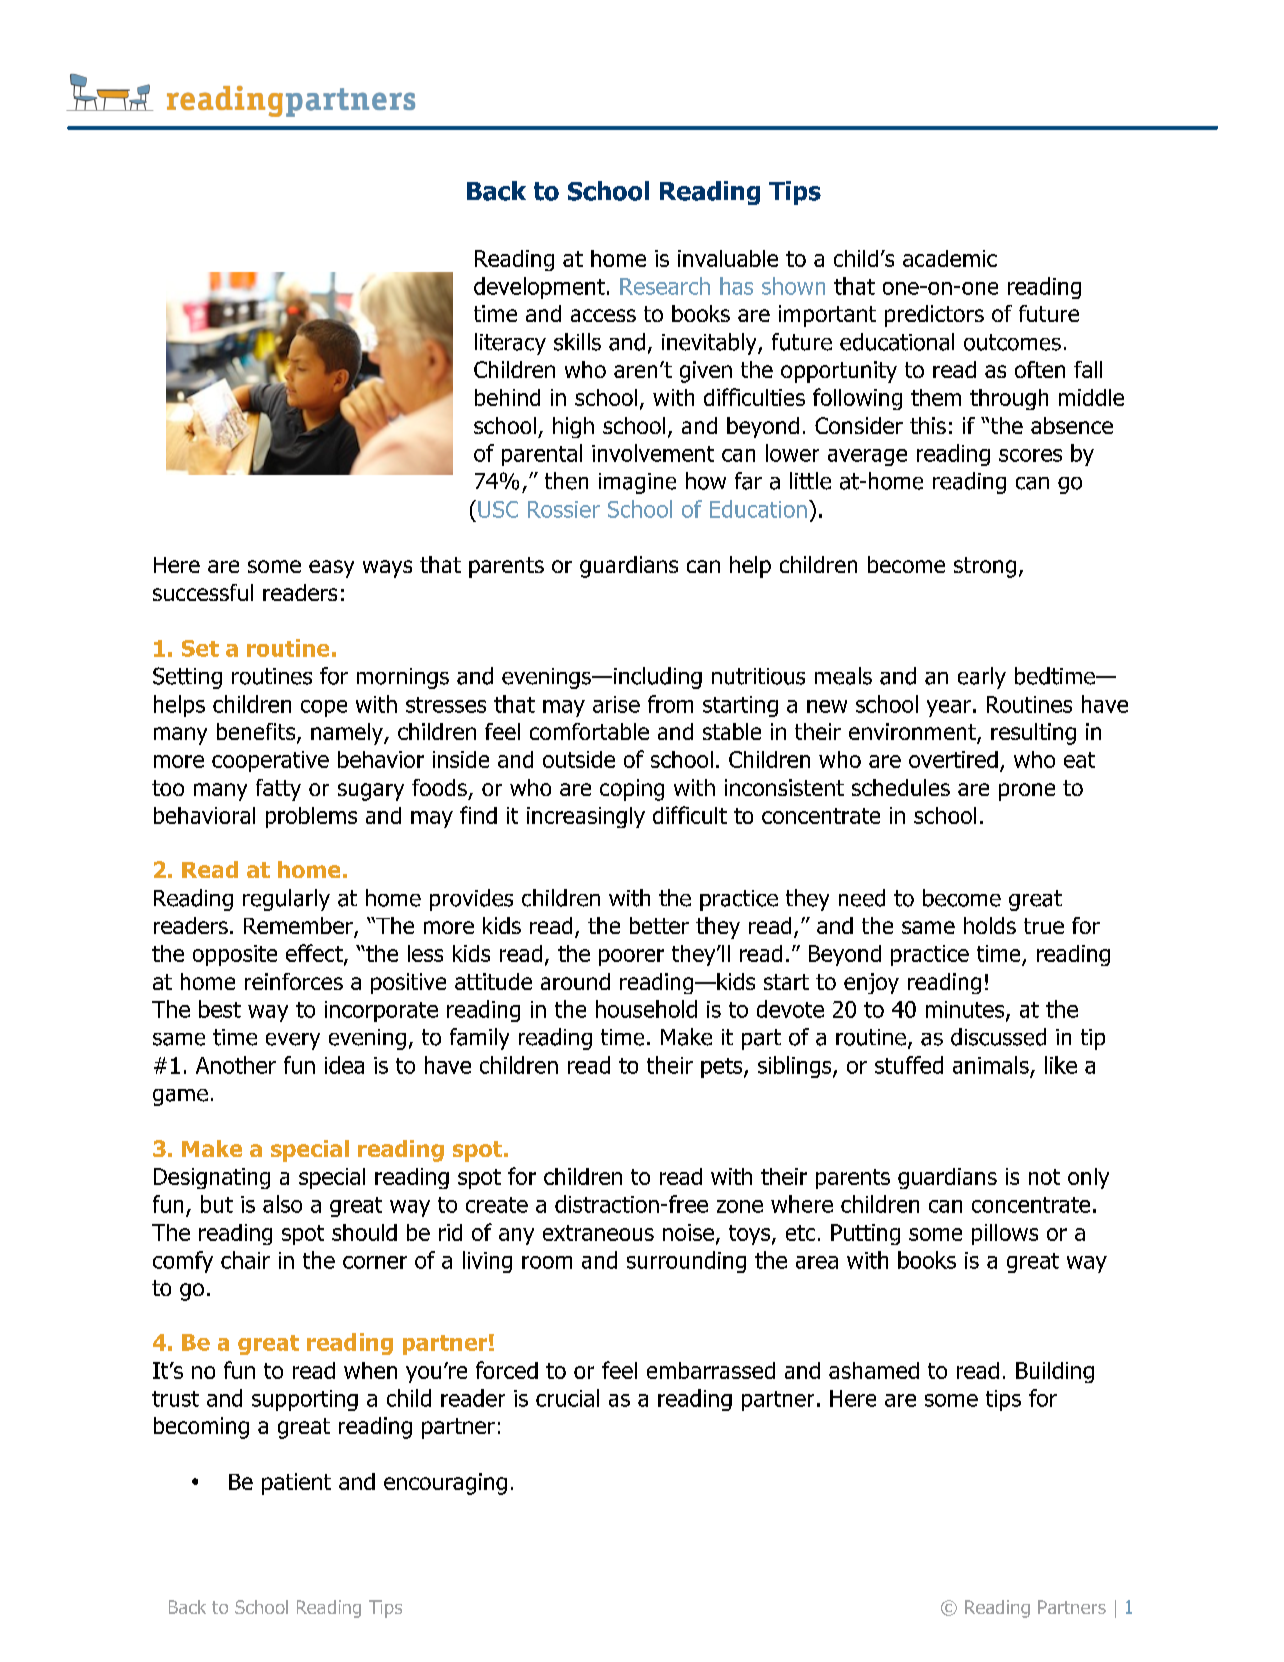 The height and width of the page is (1662, 1284). Describe the element at coordinates (665, 286) in the page. I see `Research` at that location.
